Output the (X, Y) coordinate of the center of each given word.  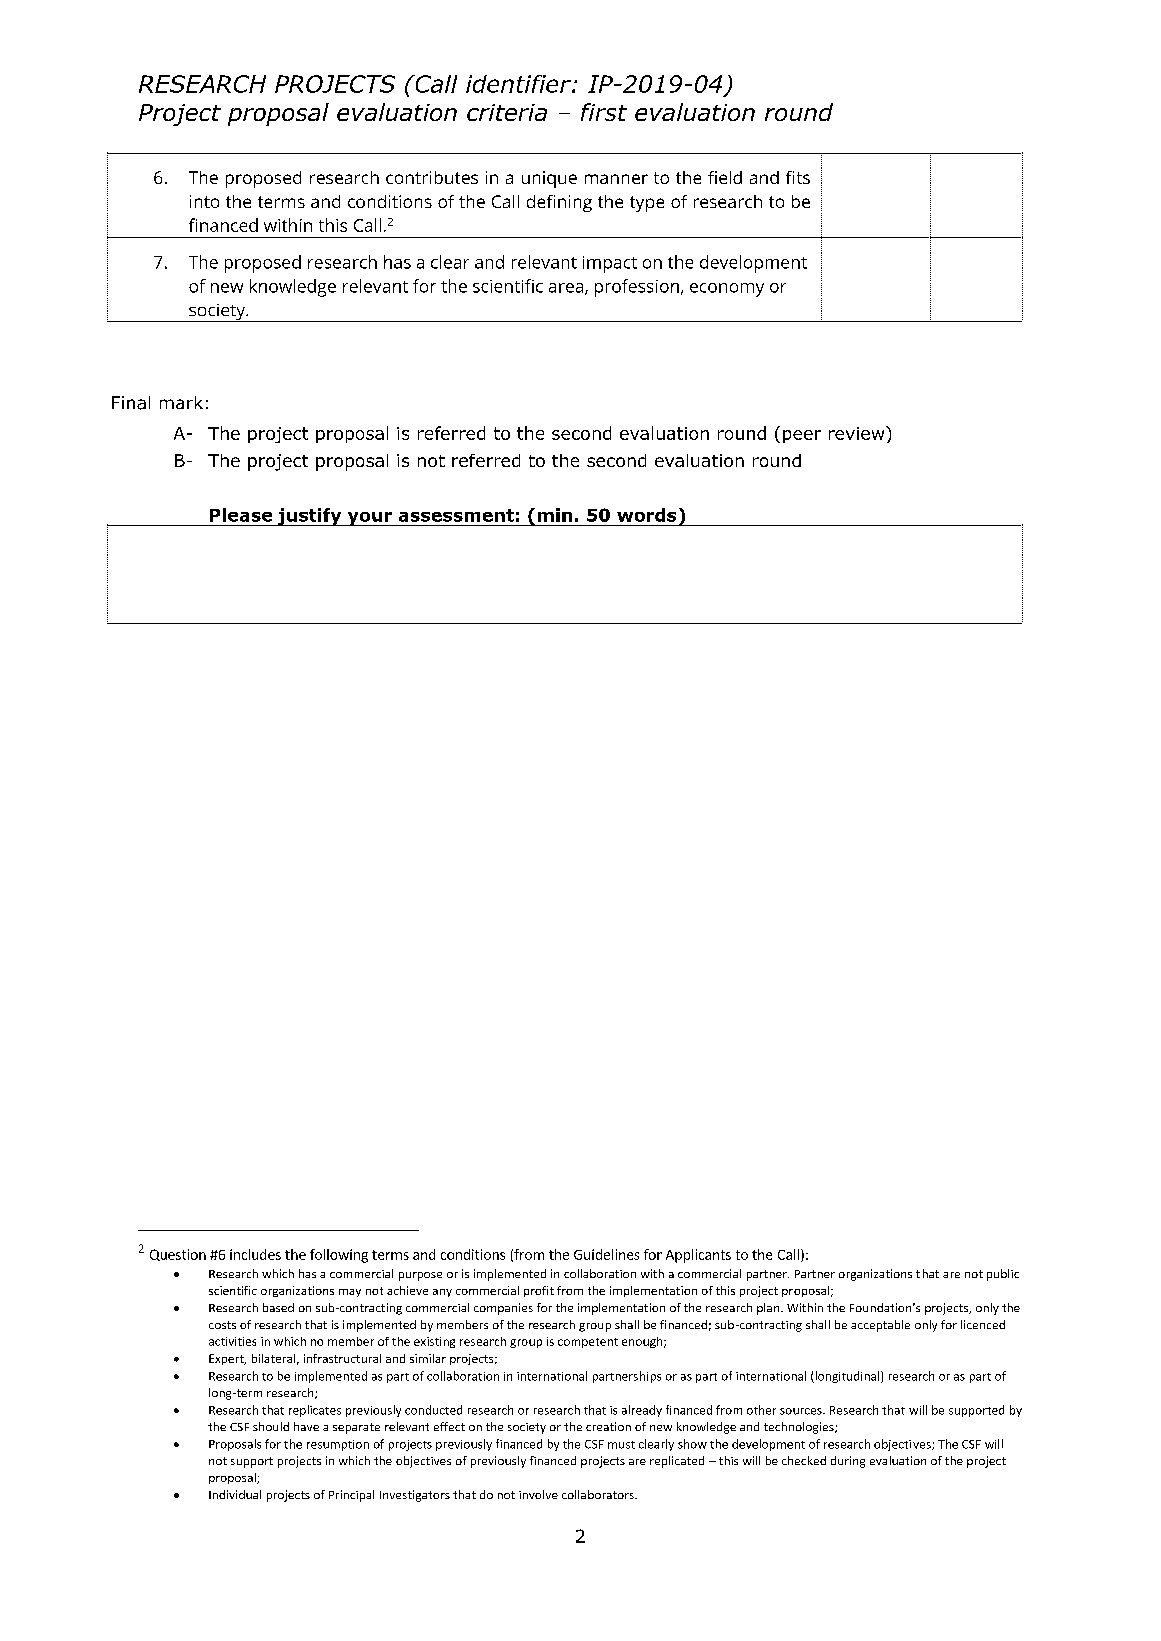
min (555, 515)
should (271, 1426)
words (646, 515)
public (1003, 1275)
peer (802, 436)
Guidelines (606, 1254)
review (858, 433)
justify (310, 517)
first (604, 112)
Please (241, 515)
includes (255, 1254)
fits (798, 177)
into (204, 201)
